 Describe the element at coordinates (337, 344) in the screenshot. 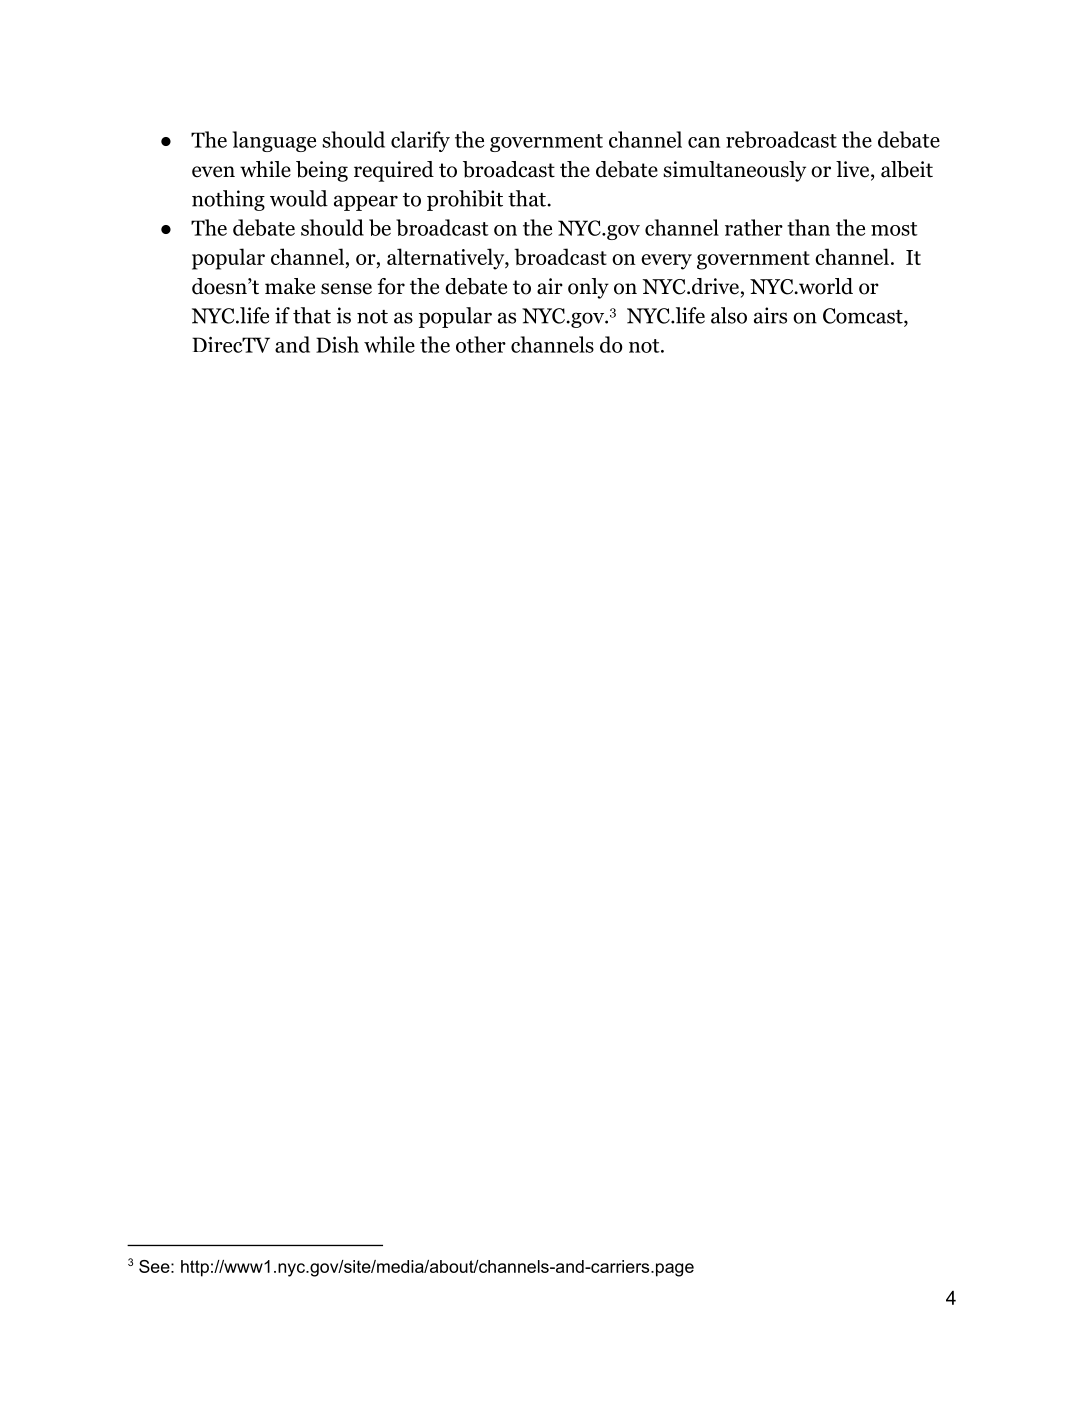

I see `Dish` at that location.
